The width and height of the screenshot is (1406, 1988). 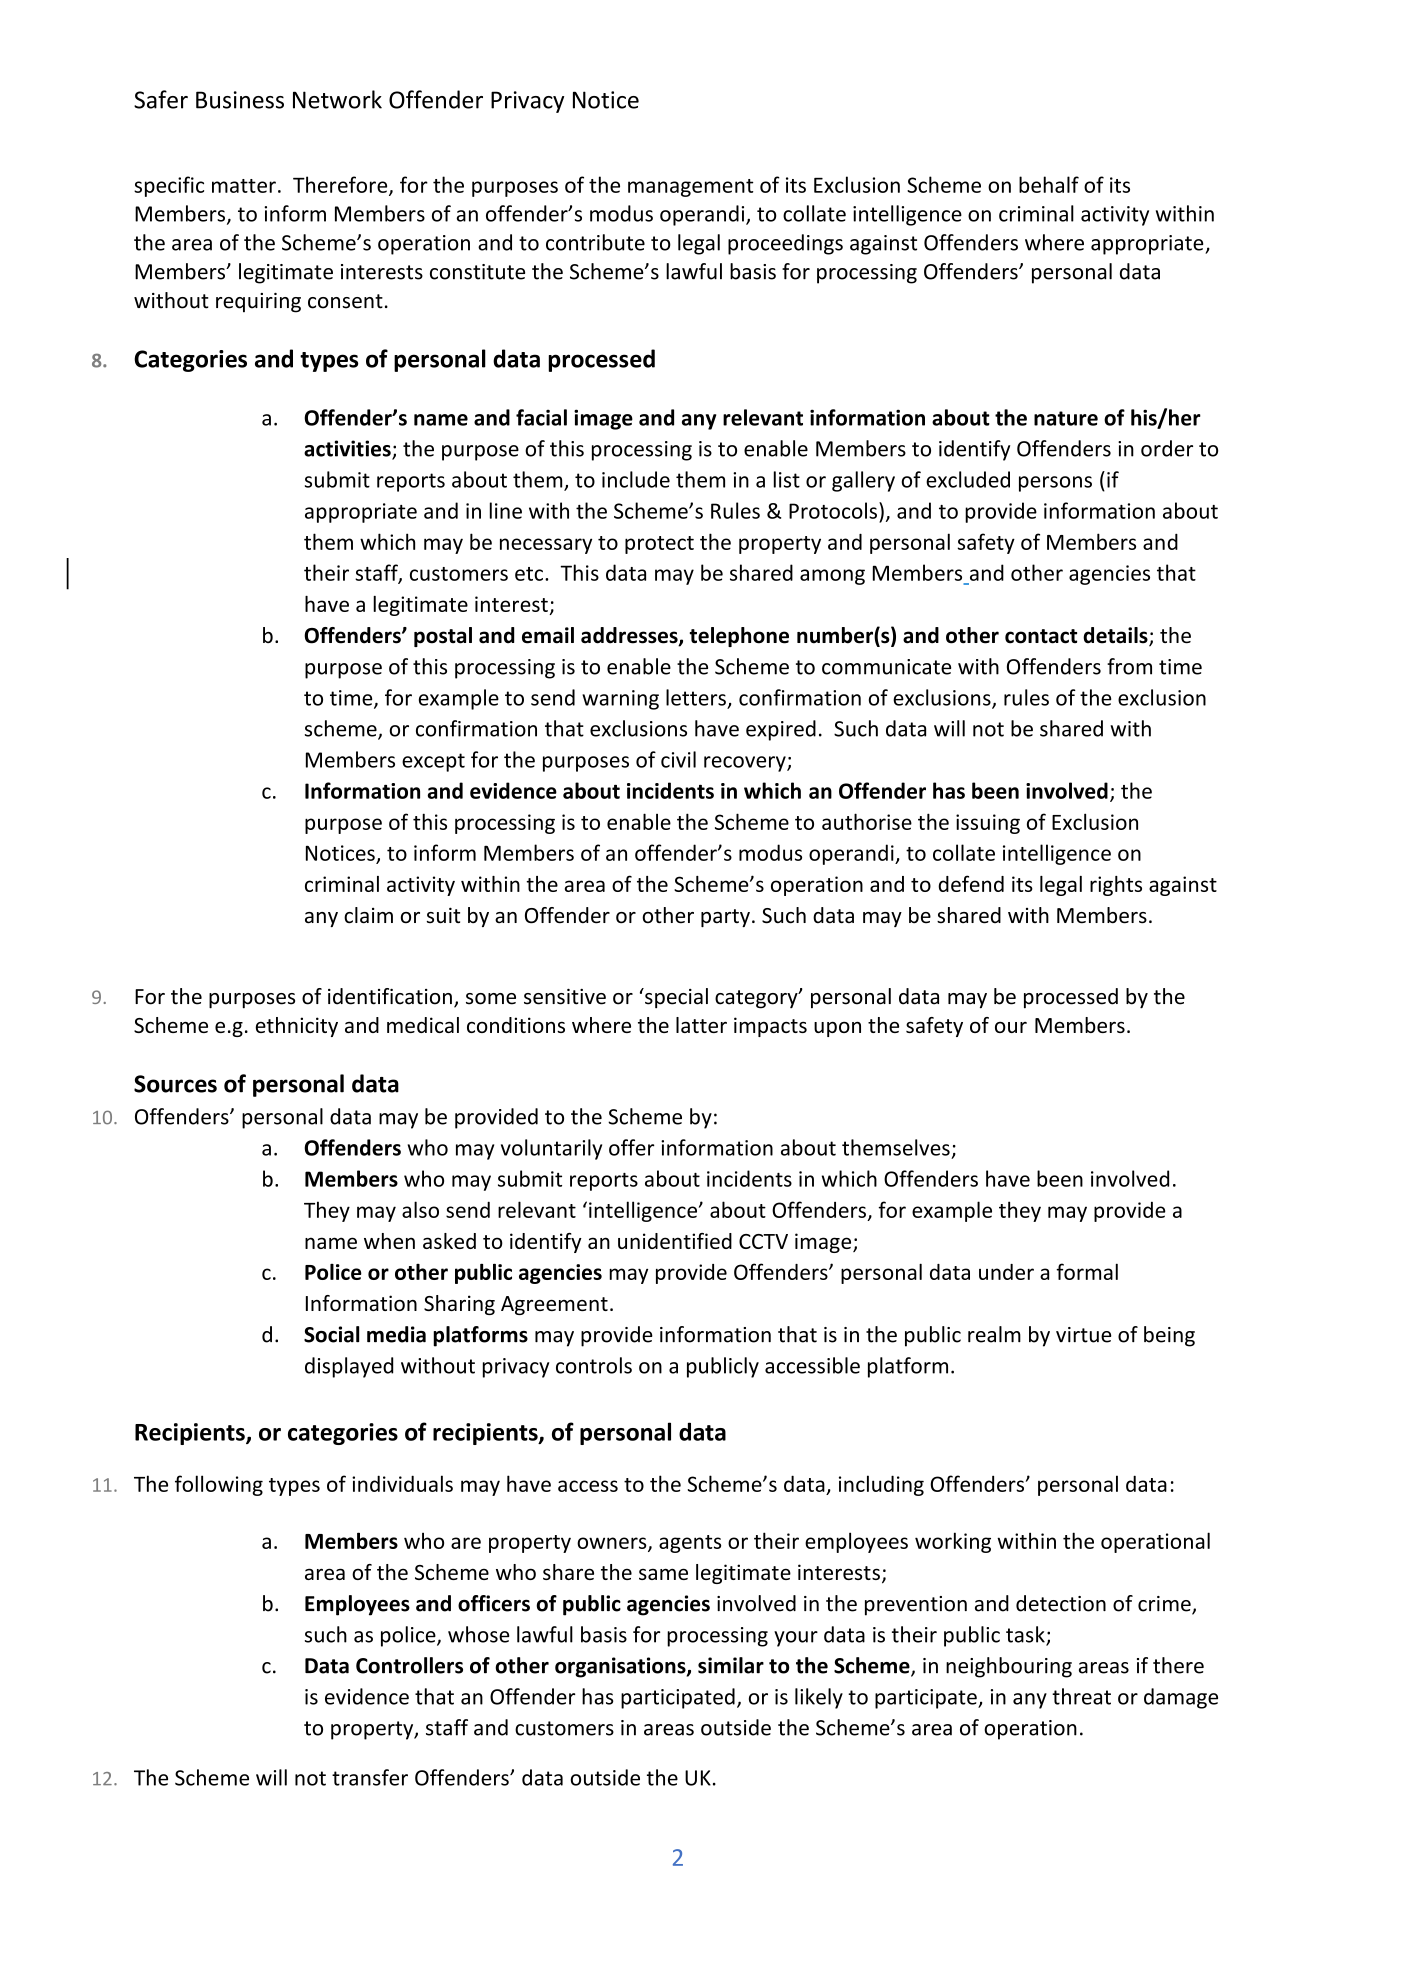 I want to click on behalf, so click(x=1049, y=184).
